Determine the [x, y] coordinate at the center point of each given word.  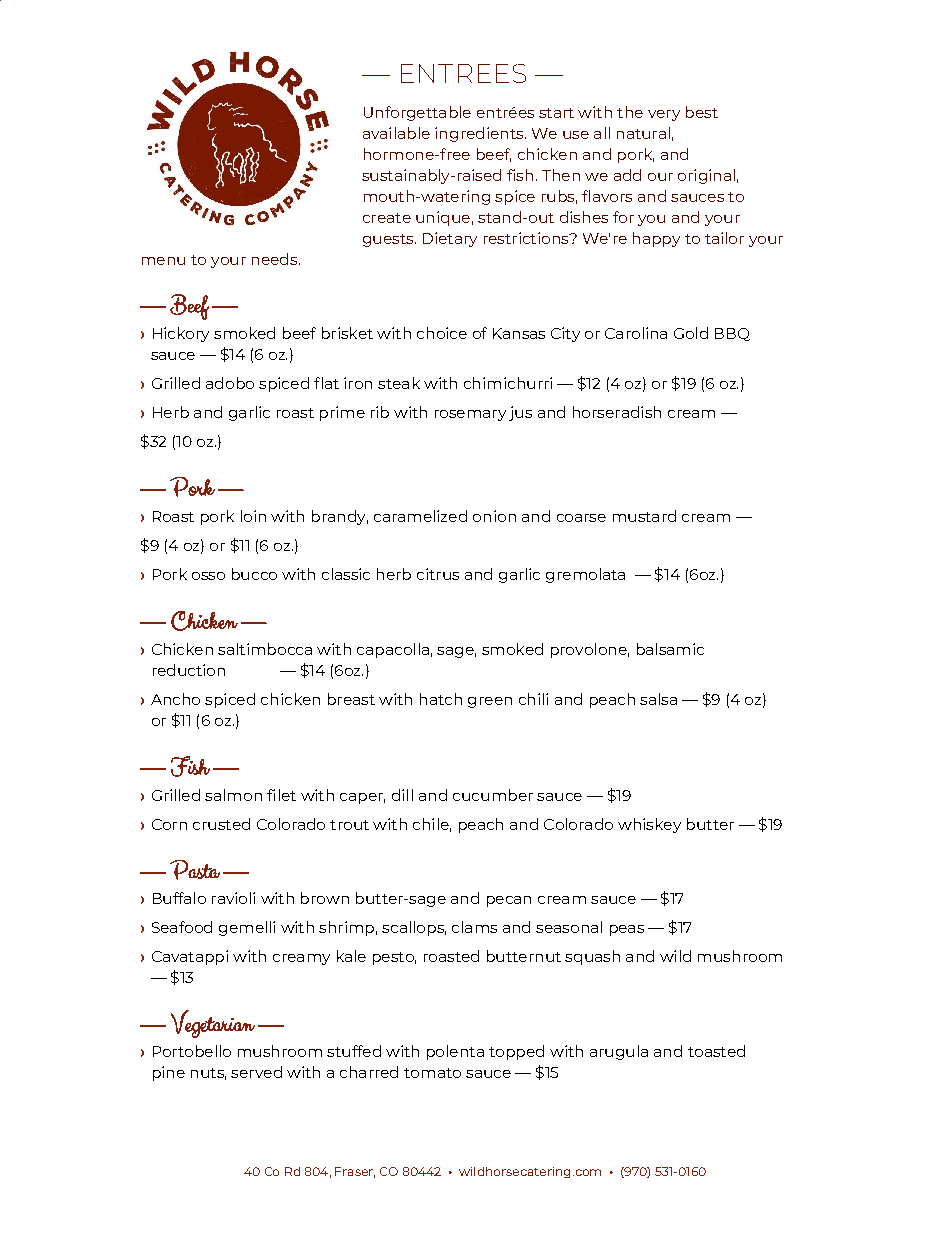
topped [516, 1052]
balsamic [670, 649]
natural [643, 133]
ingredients [480, 134]
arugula [619, 1052]
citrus [438, 574]
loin [253, 516]
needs [274, 259]
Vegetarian [213, 1024]
